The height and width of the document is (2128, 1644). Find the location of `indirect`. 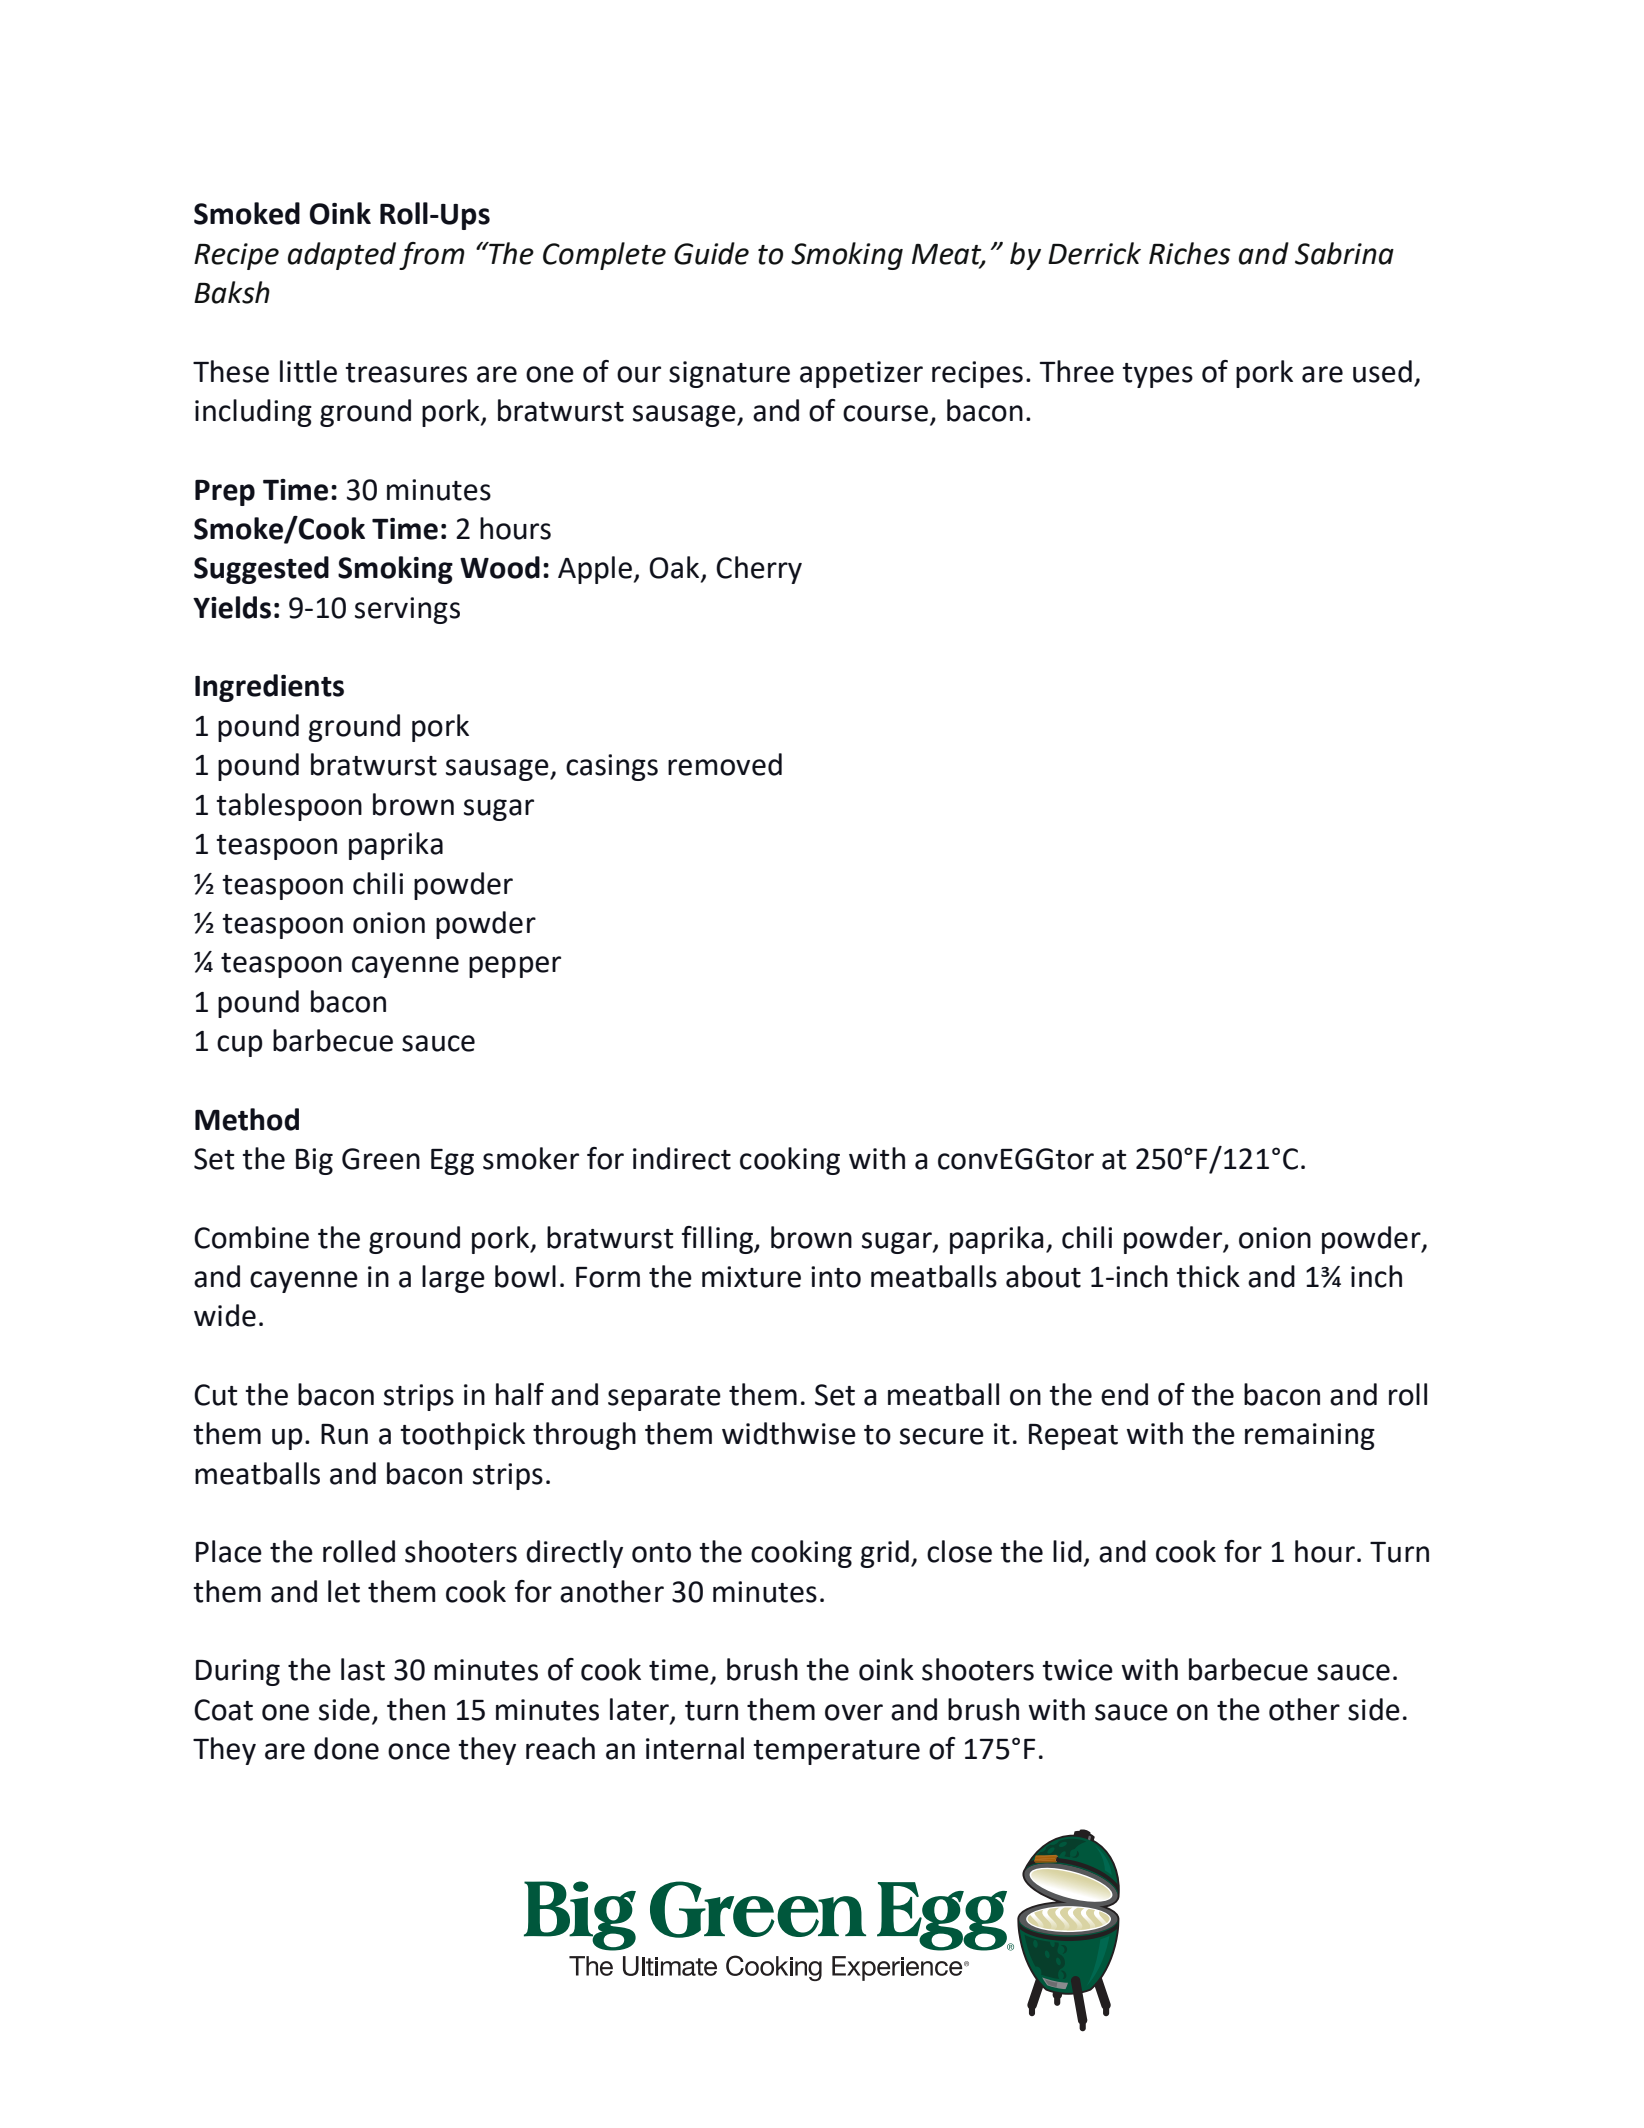

indirect is located at coordinates (682, 1158).
